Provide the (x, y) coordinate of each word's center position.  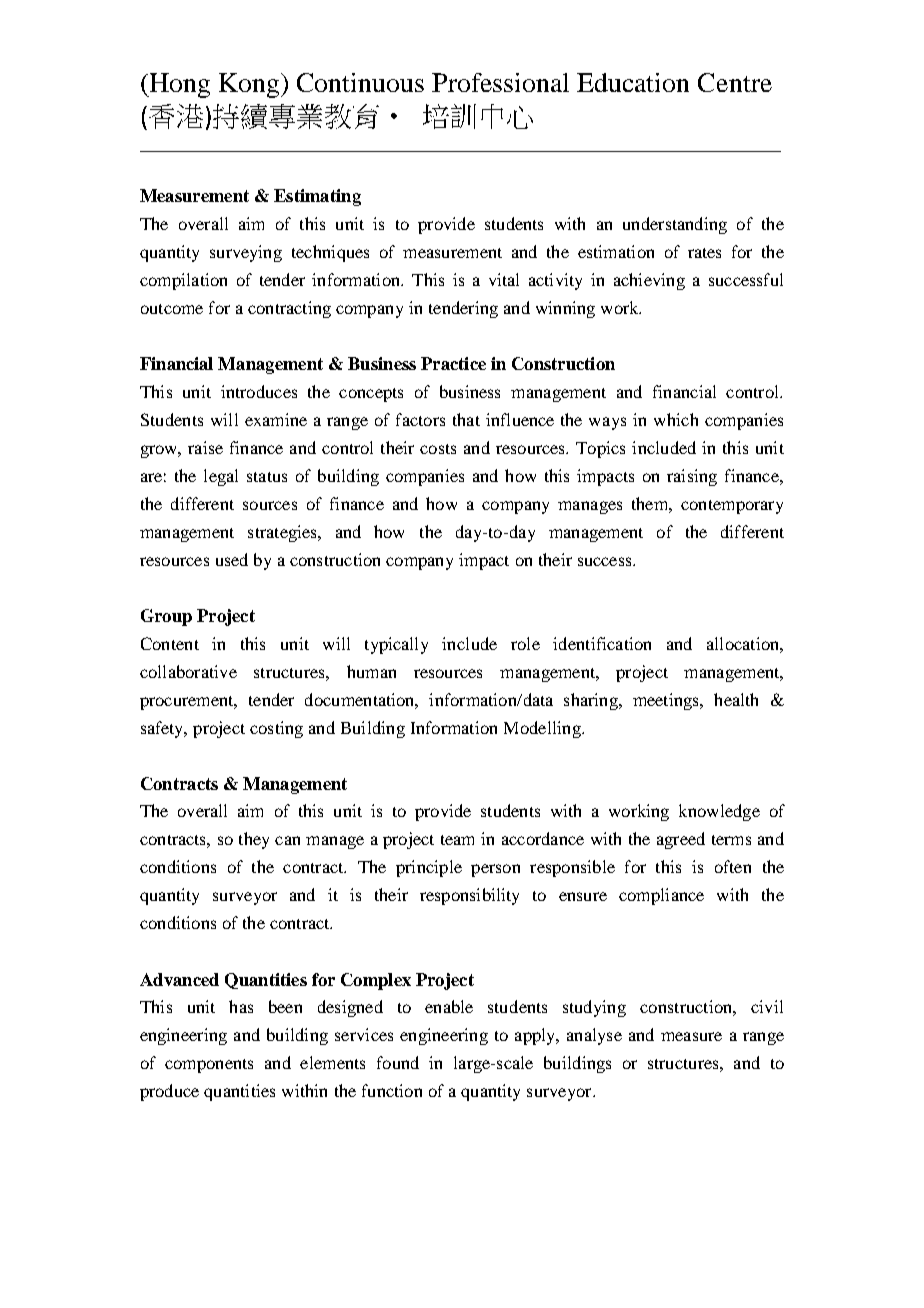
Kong (250, 85)
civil (767, 1006)
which (676, 419)
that (466, 419)
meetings (667, 701)
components (209, 1066)
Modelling (543, 729)
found (398, 1062)
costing (276, 729)
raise (205, 447)
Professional (500, 82)
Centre (735, 82)
